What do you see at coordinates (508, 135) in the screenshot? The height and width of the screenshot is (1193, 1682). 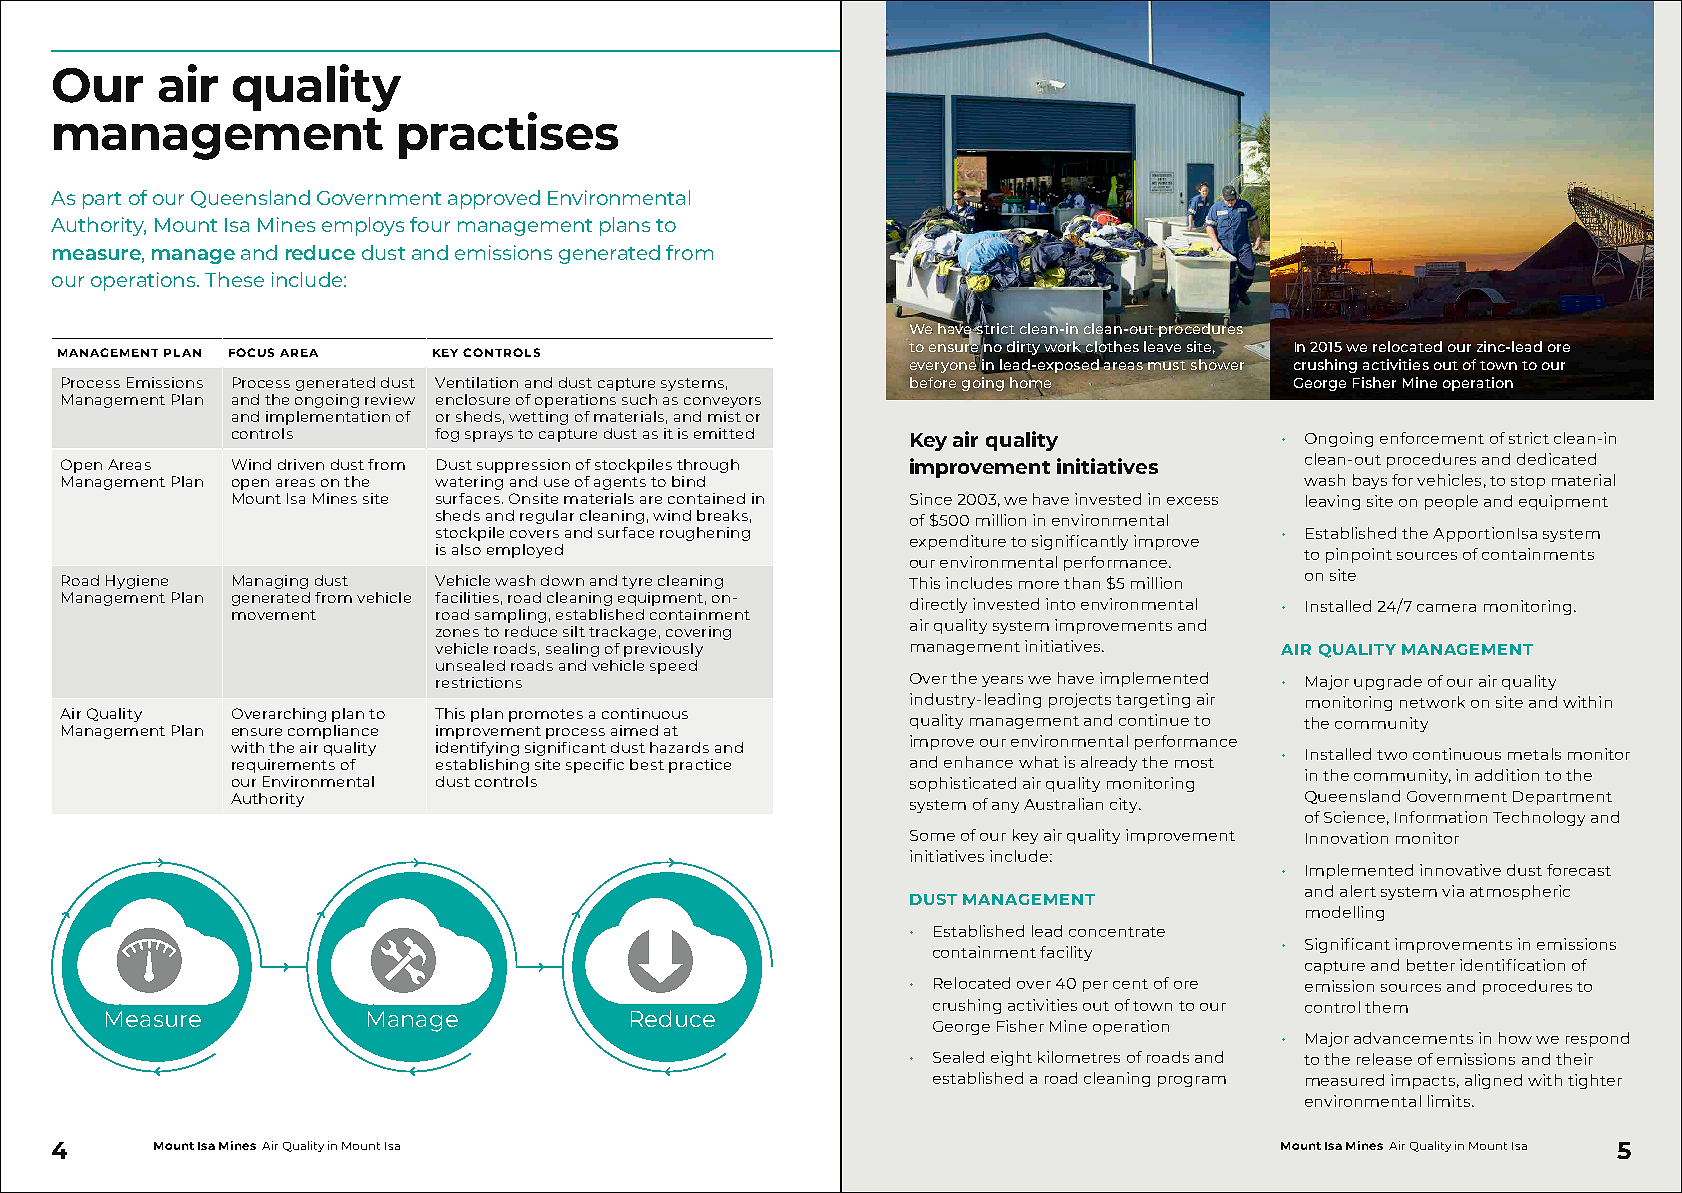 I see `practises` at bounding box center [508, 135].
